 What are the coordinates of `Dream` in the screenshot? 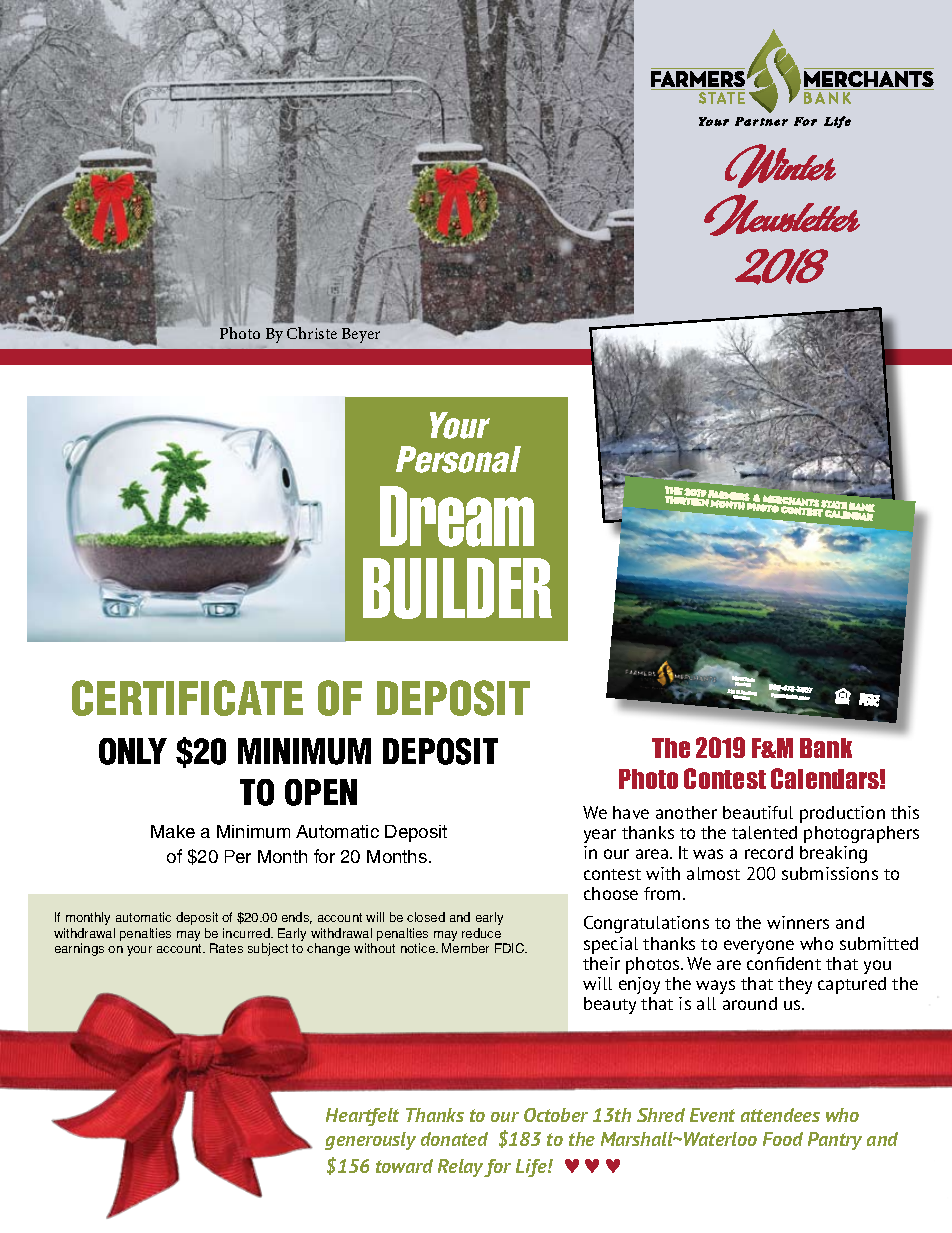 It's located at (457, 516).
